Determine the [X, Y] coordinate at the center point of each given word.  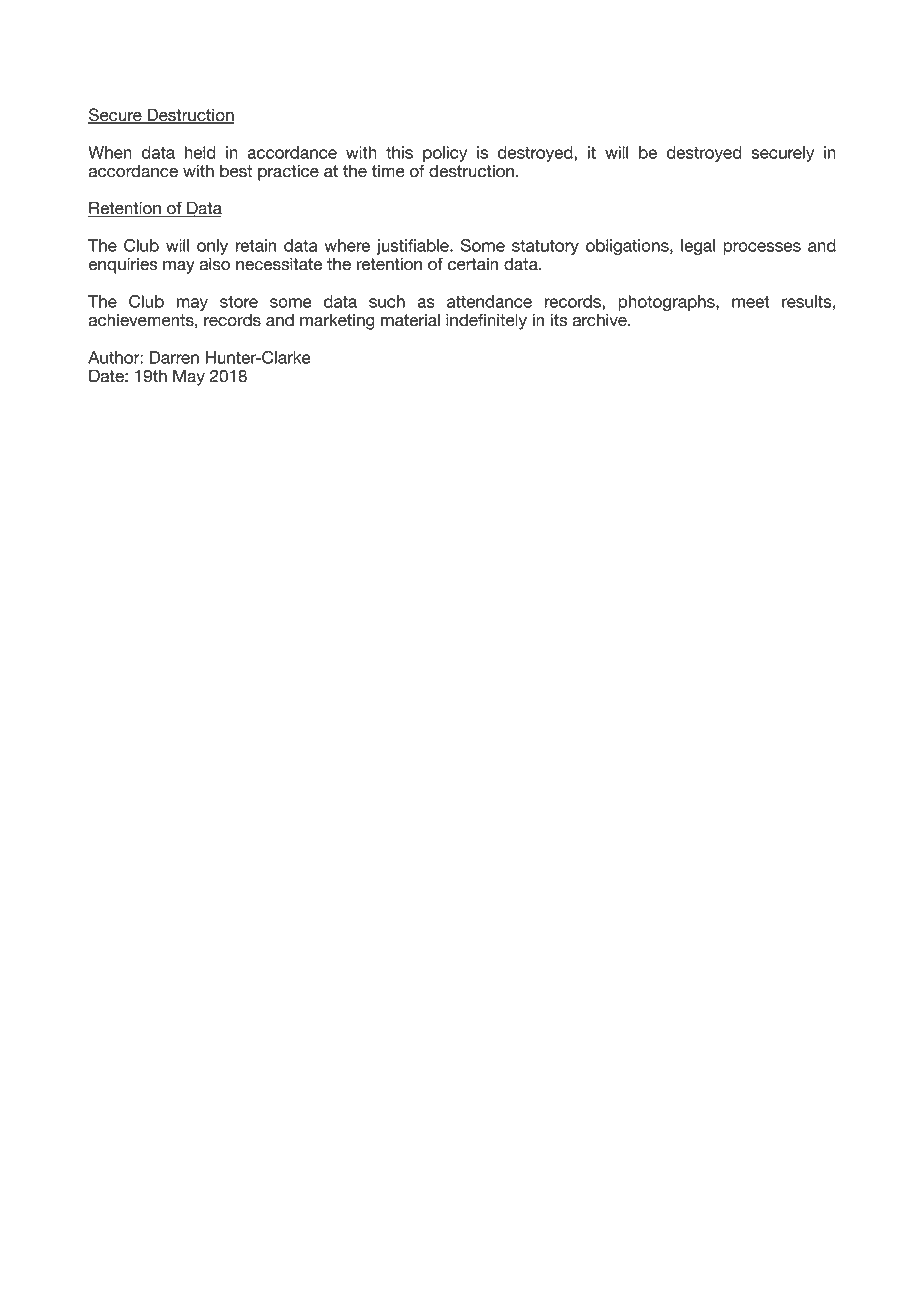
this [399, 152]
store [239, 302]
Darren [174, 357]
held [200, 152]
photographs [667, 303]
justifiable [413, 247]
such [387, 301]
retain [255, 245]
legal [698, 247]
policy [445, 154]
